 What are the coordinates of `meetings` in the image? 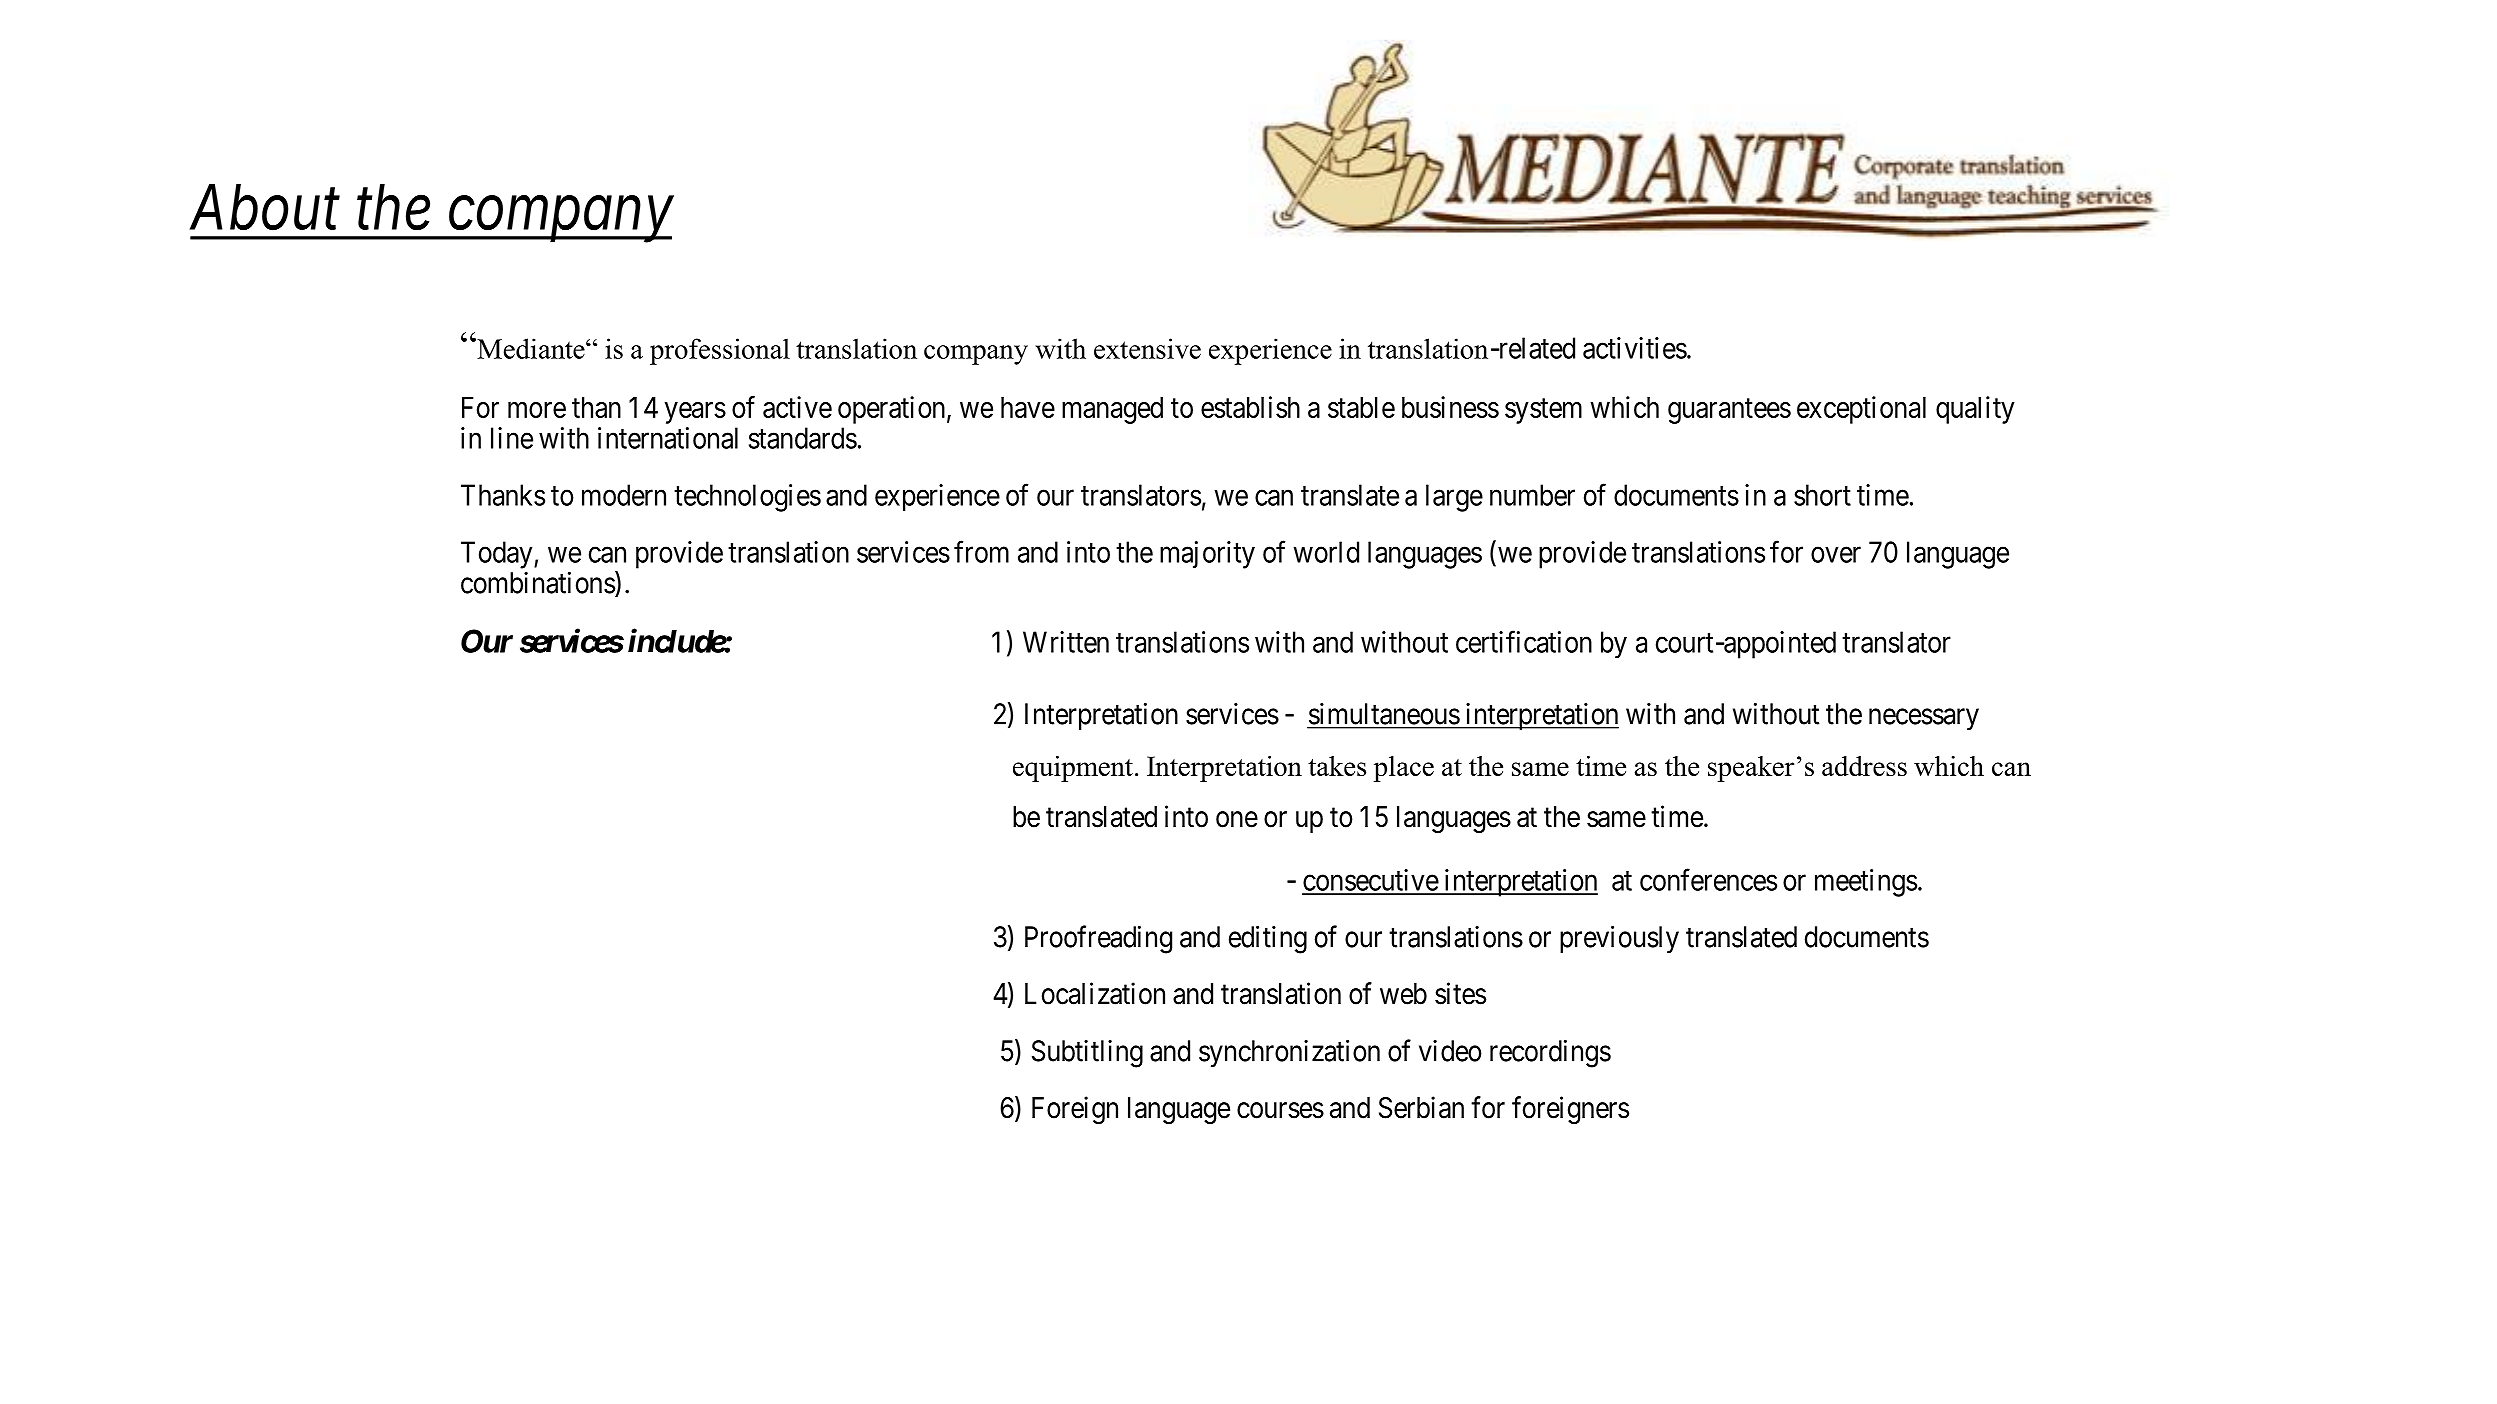 It's located at (1866, 883).
